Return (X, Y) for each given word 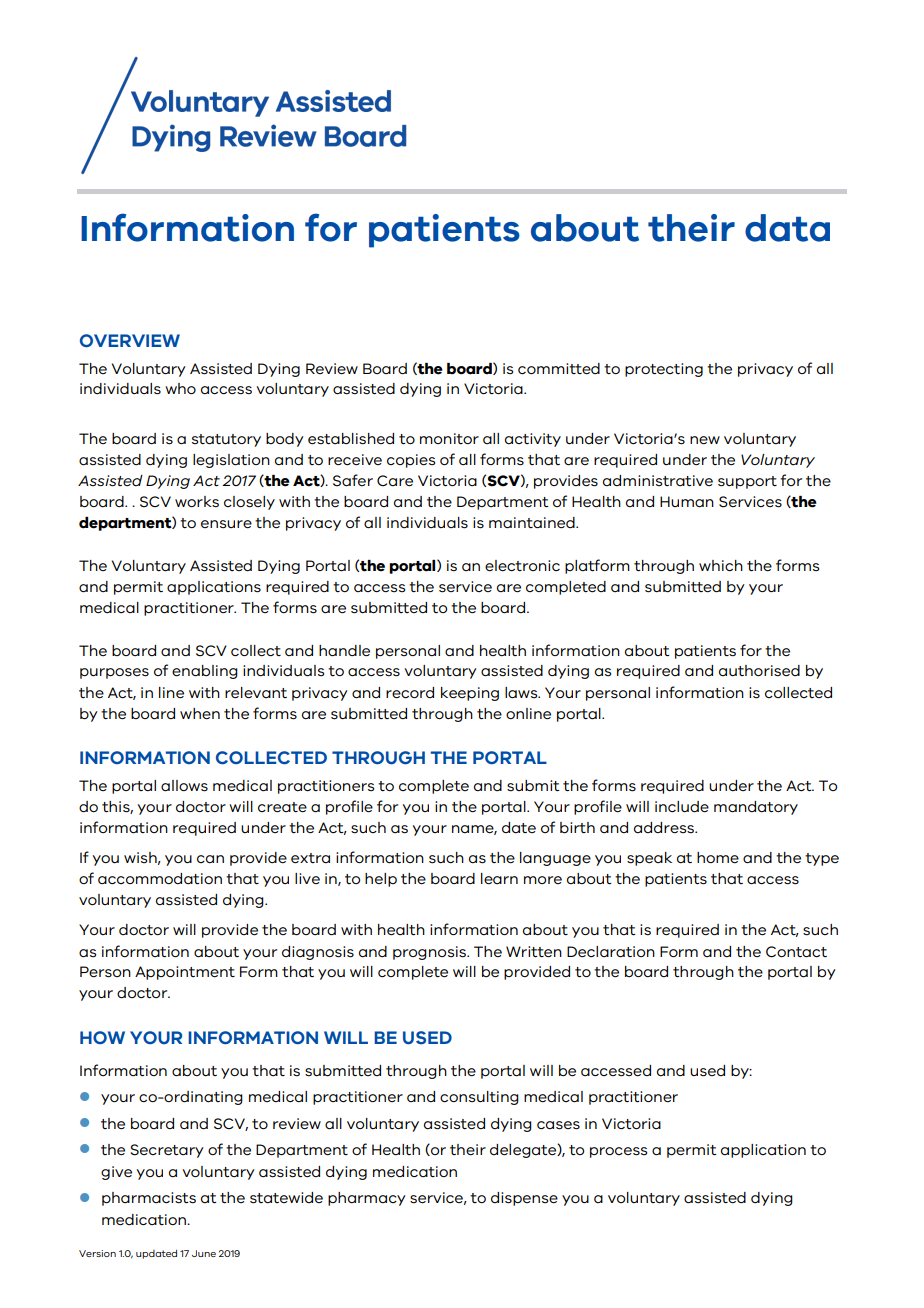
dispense (524, 1199)
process (618, 1152)
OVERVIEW (130, 340)
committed (559, 369)
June (204, 1253)
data (787, 228)
